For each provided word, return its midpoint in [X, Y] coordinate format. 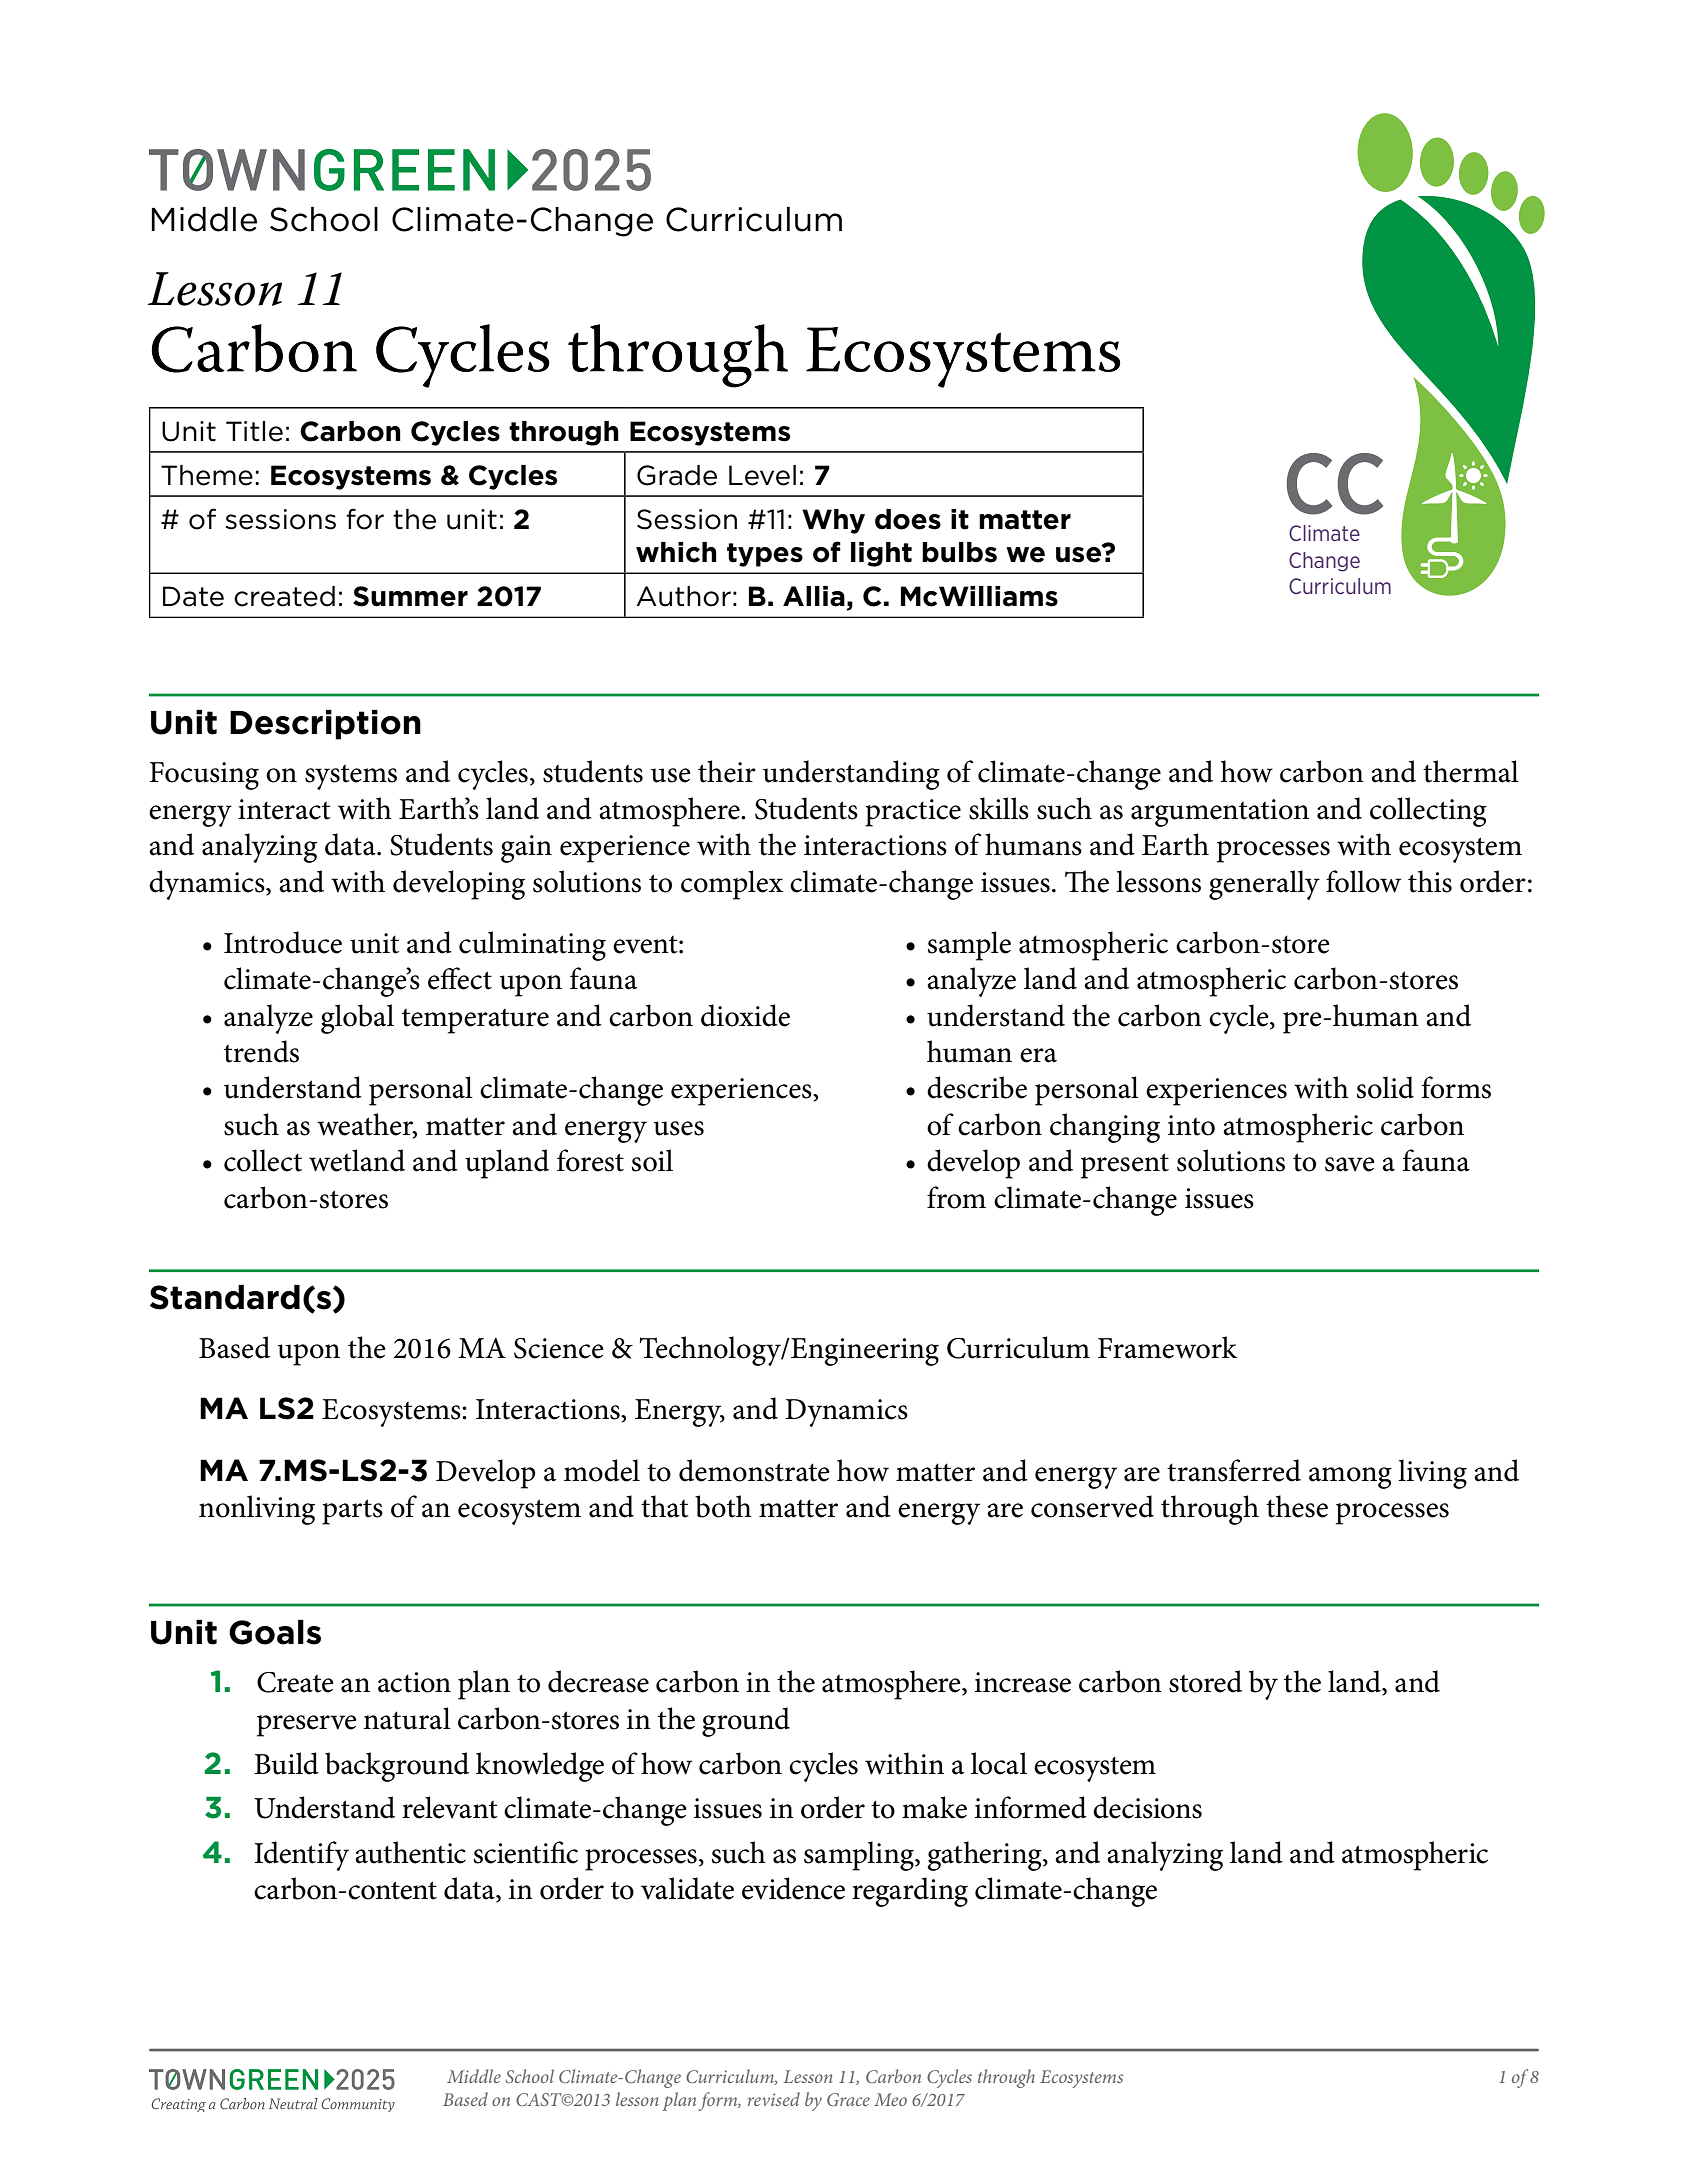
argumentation [1220, 813]
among [1350, 1478]
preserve [307, 1726]
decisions [1147, 1807]
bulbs [959, 552]
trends [261, 1051]
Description [325, 725]
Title [254, 431]
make [934, 1807]
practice [913, 813]
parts [352, 1512]
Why [833, 521]
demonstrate [754, 1470]
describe [977, 1087]
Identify [301, 1856]
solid [1385, 1087]
